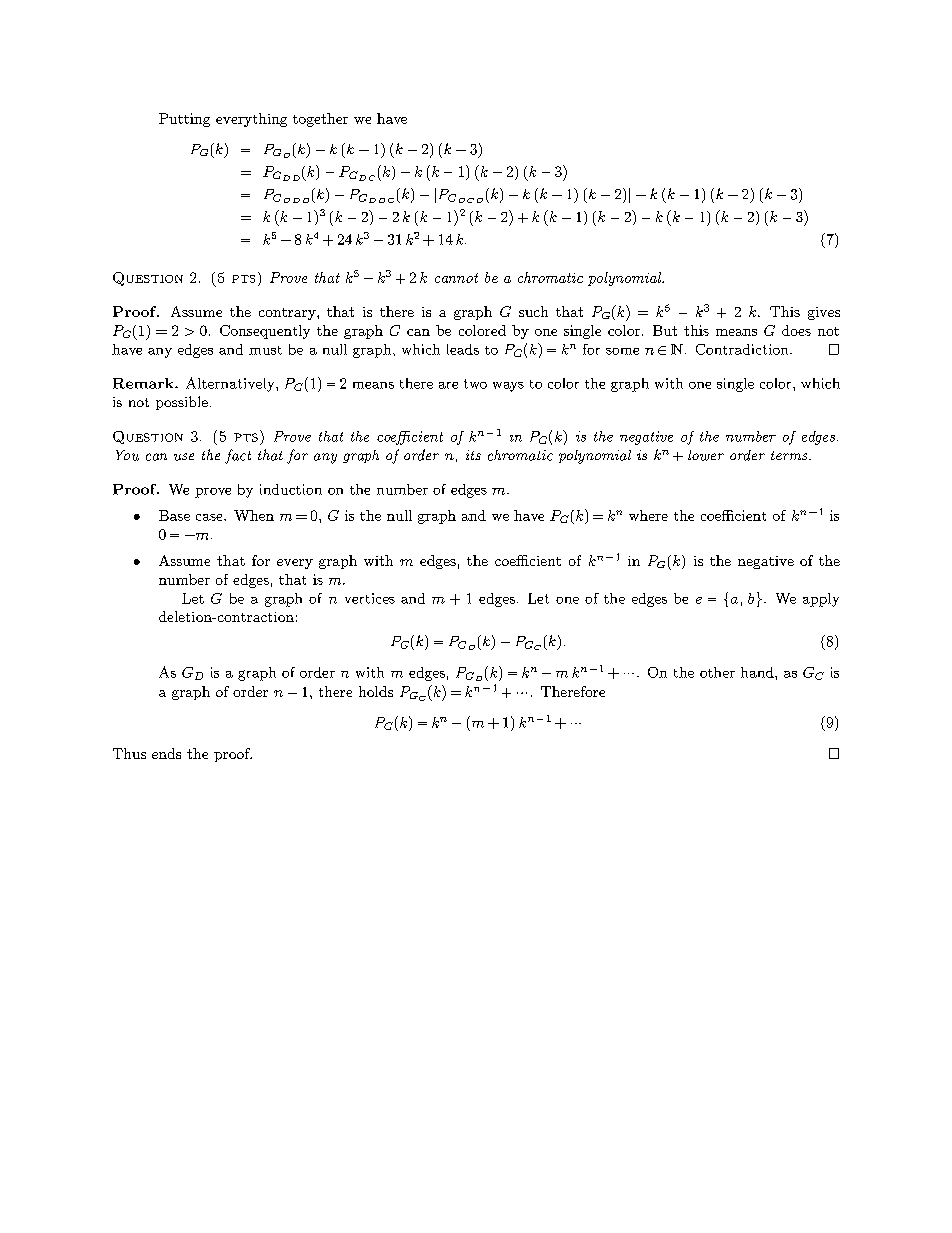  What do you see at coordinates (376, 691) in the screenshot?
I see `holds` at bounding box center [376, 691].
